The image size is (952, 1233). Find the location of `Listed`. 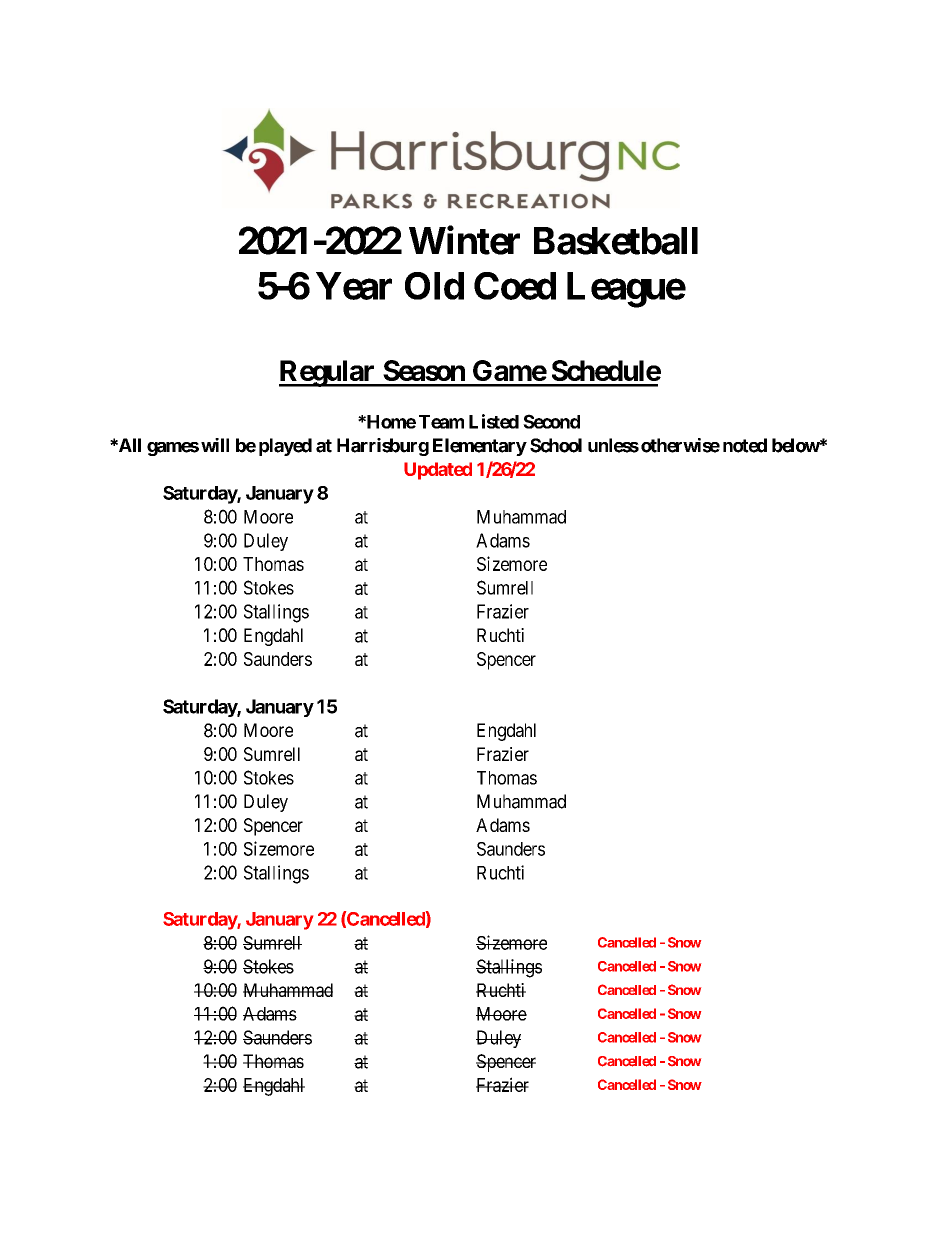

Listed is located at coordinates (494, 421).
